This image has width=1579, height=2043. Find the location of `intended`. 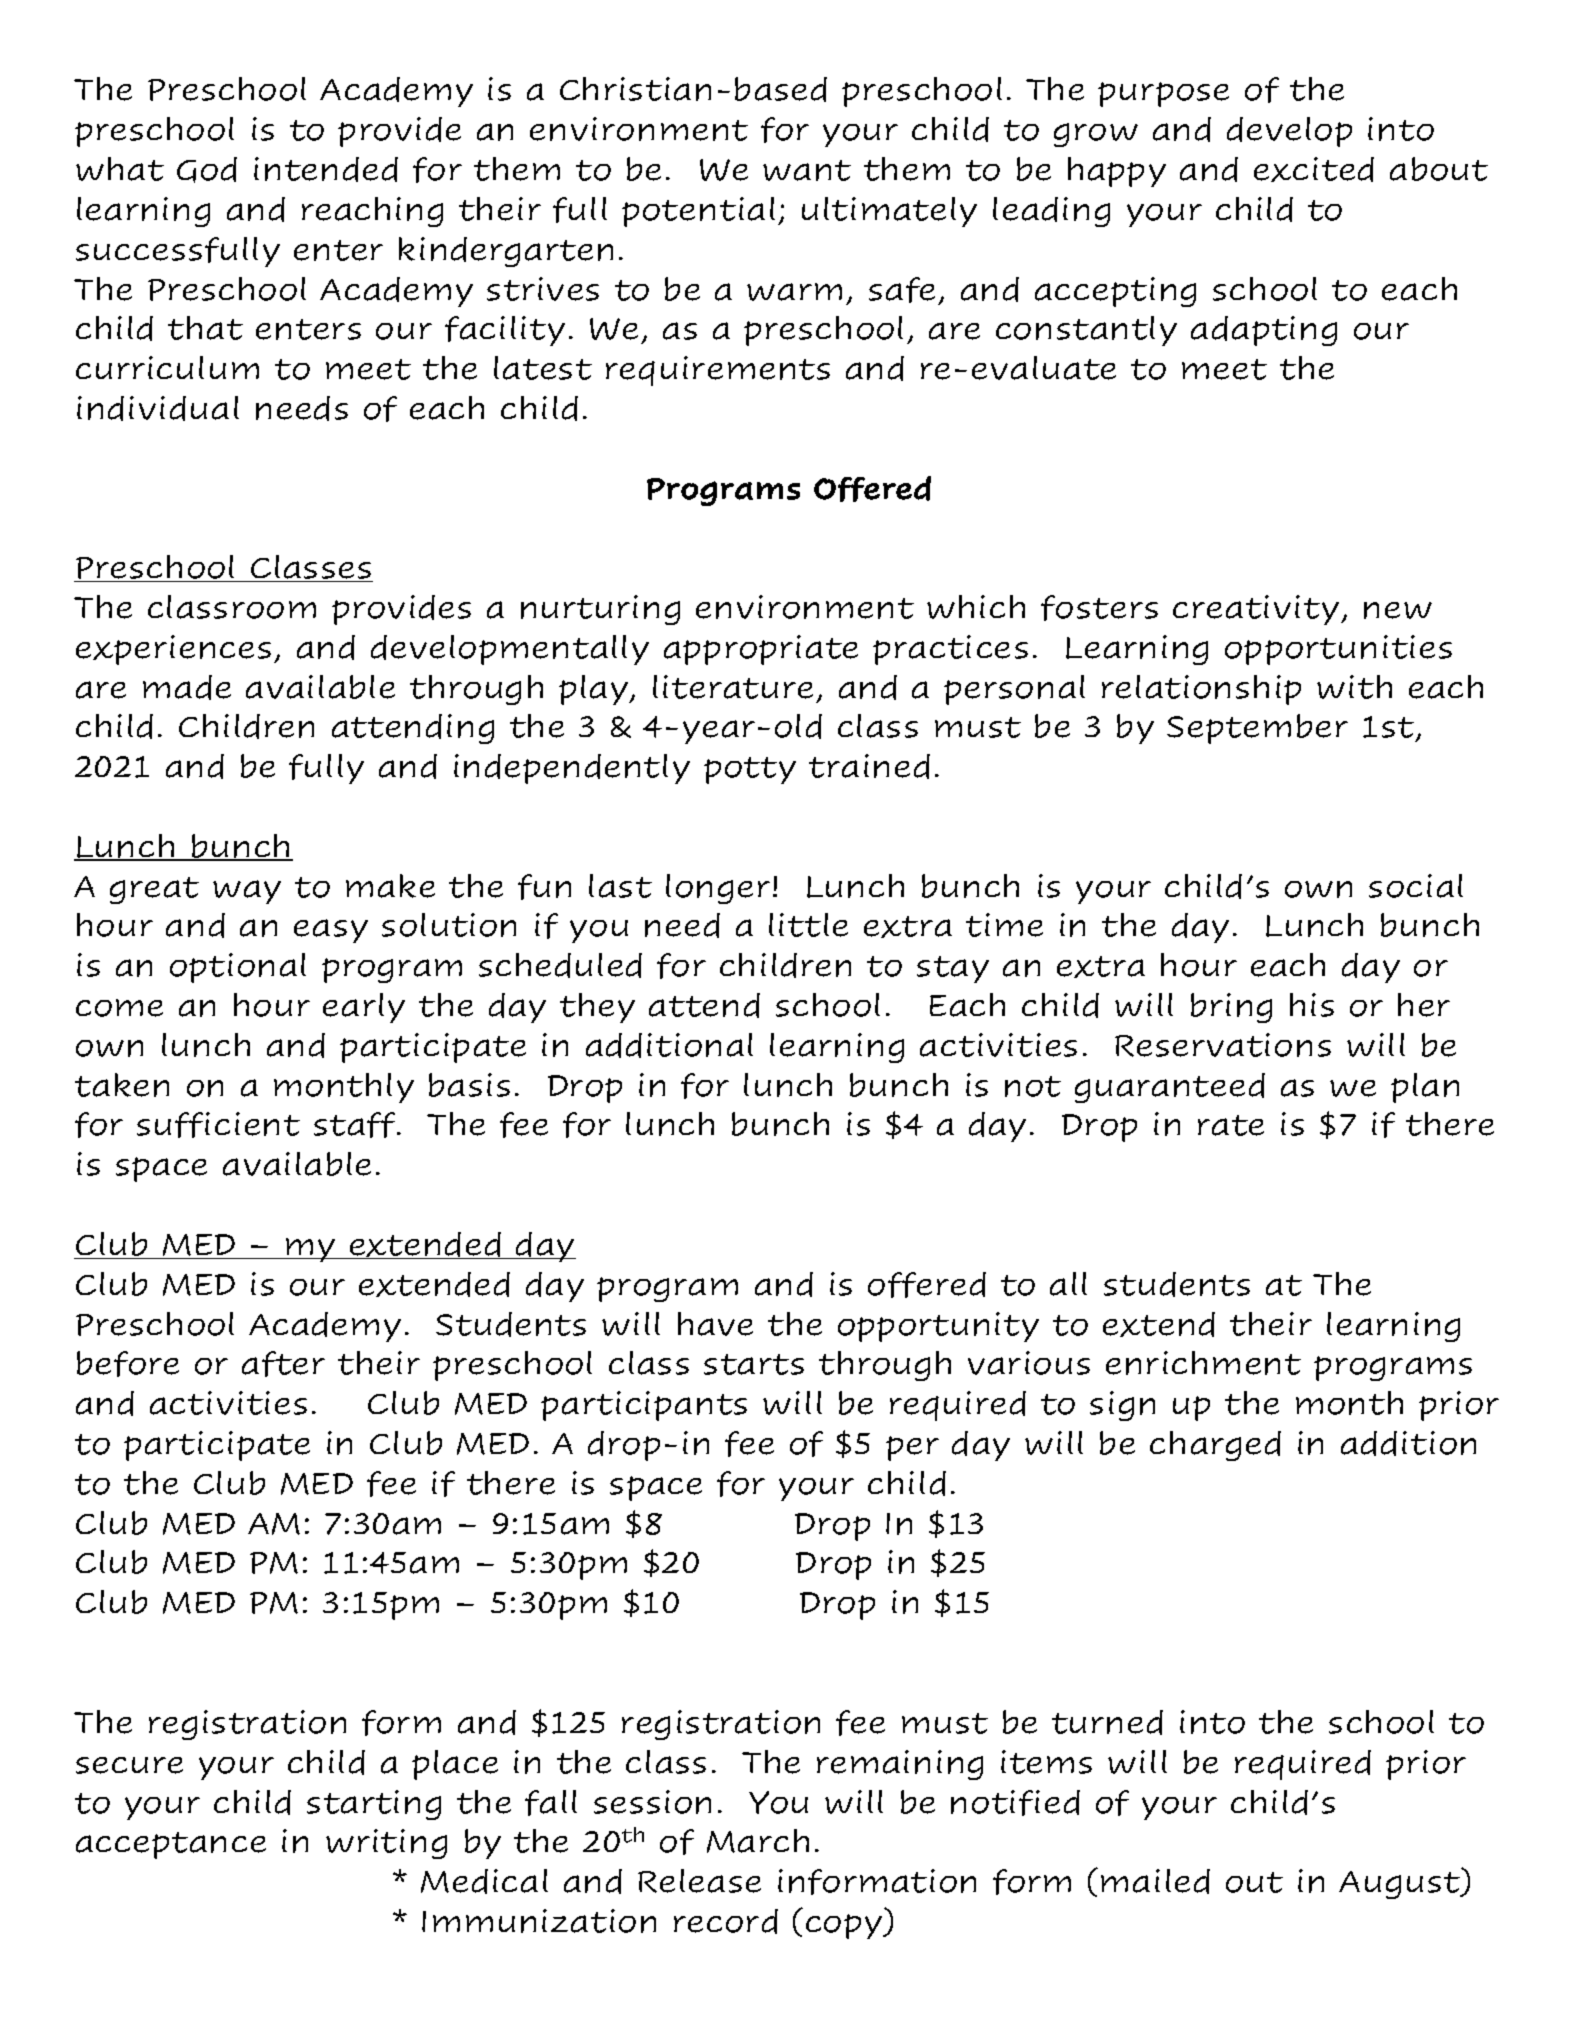

intended is located at coordinates (326, 169).
